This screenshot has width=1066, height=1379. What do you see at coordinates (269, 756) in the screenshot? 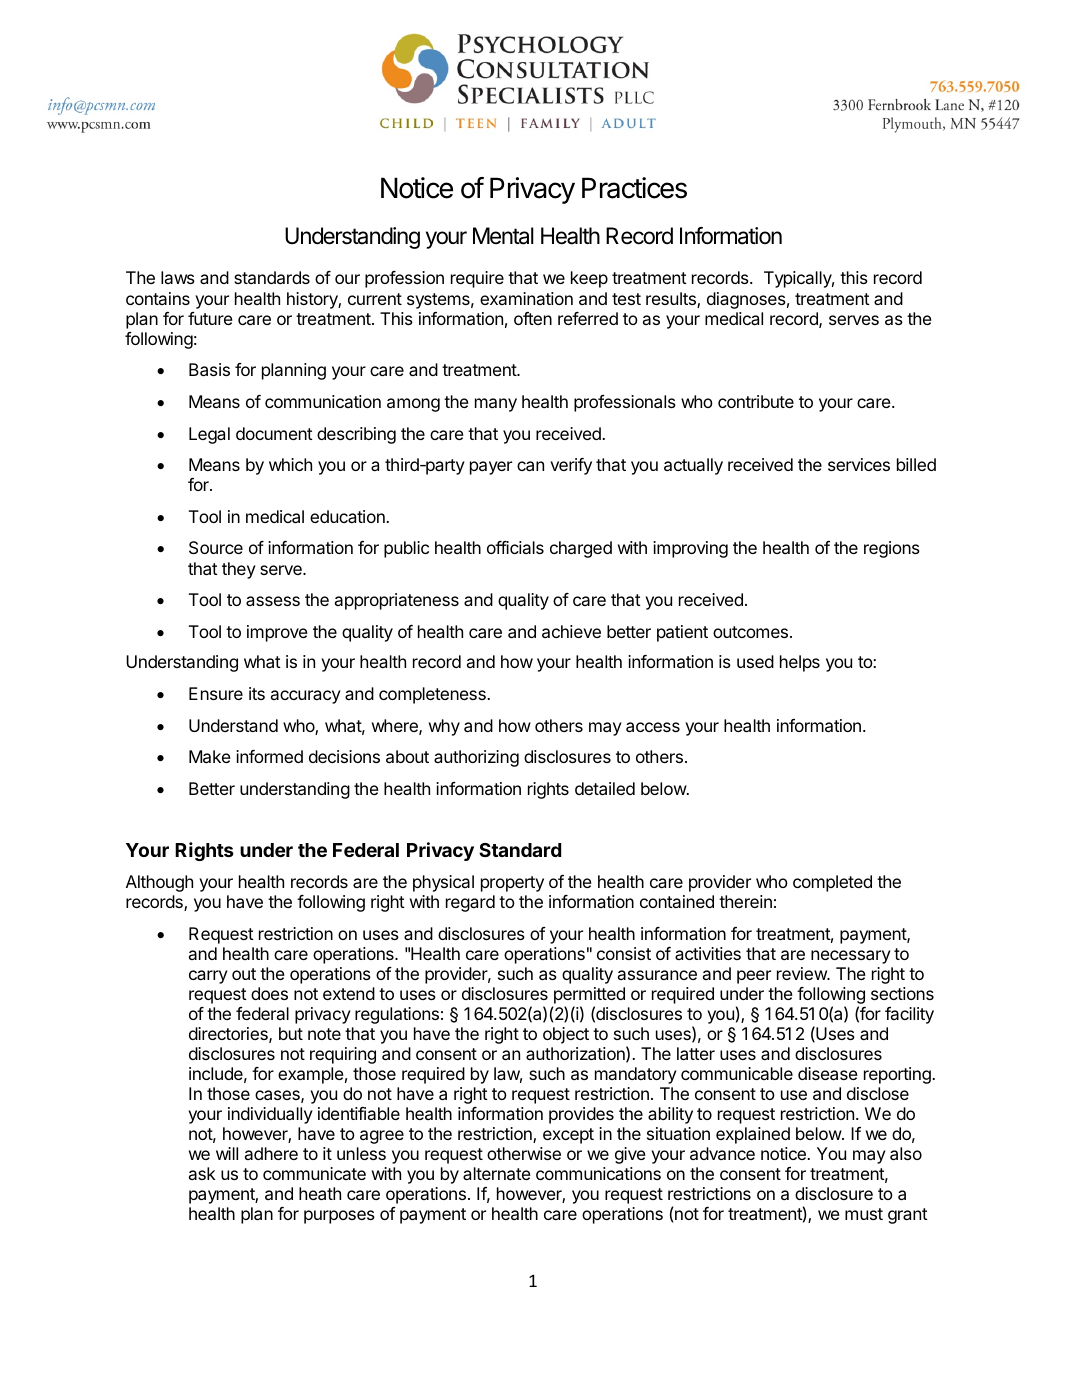
I see `informed` at bounding box center [269, 756].
